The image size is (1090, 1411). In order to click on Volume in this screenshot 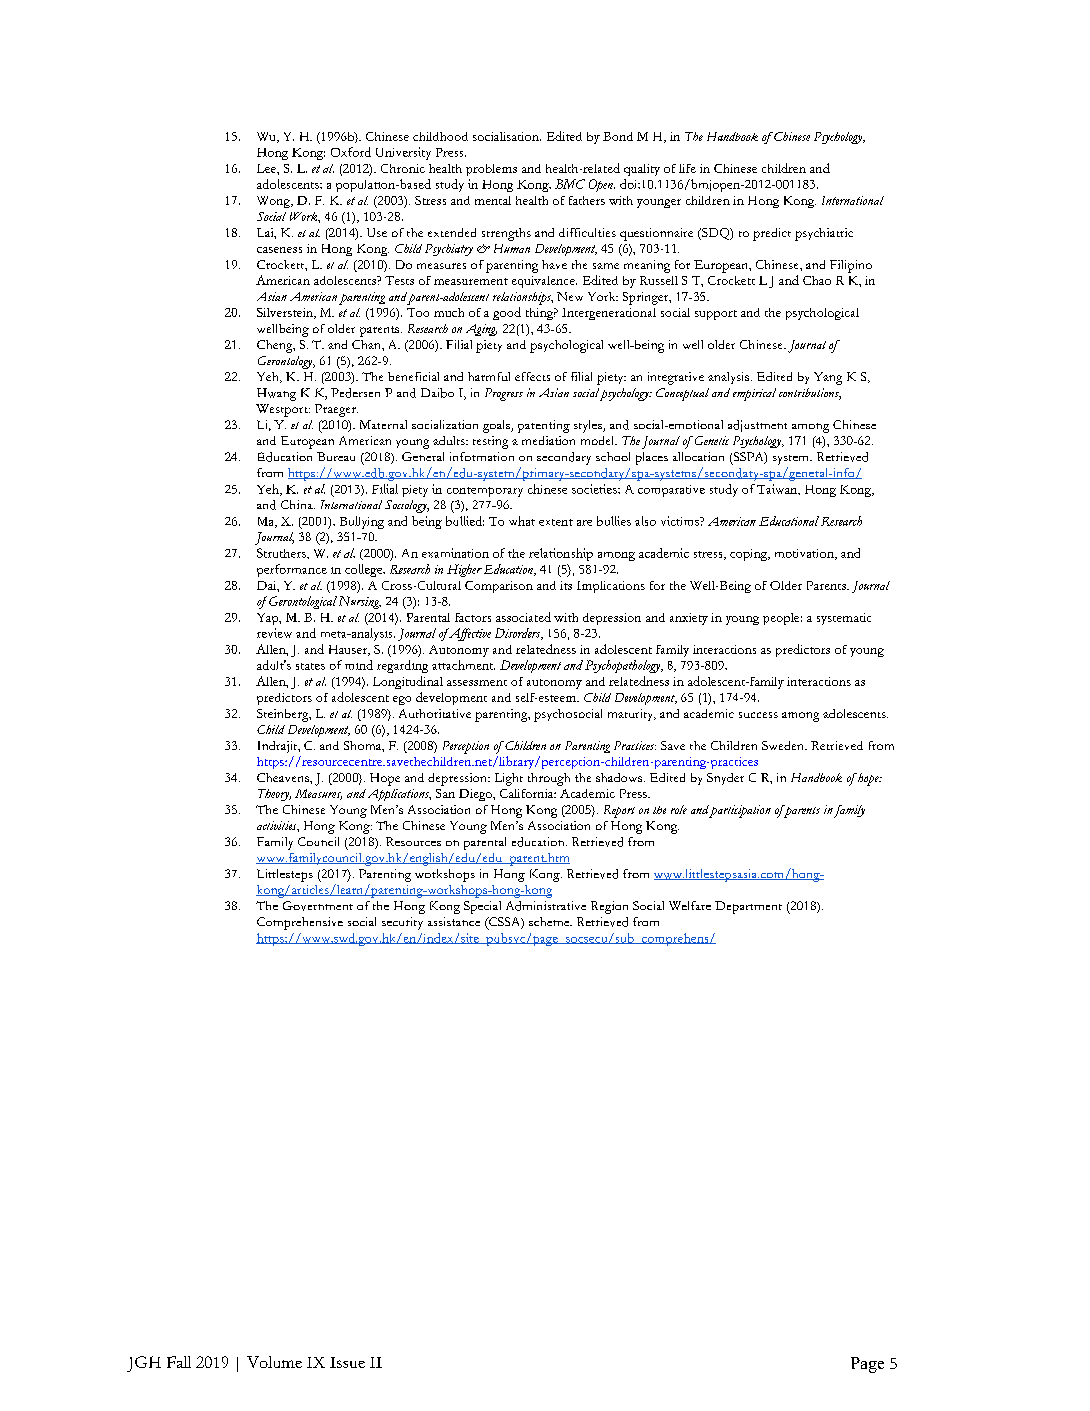, I will do `click(274, 1362)`.
